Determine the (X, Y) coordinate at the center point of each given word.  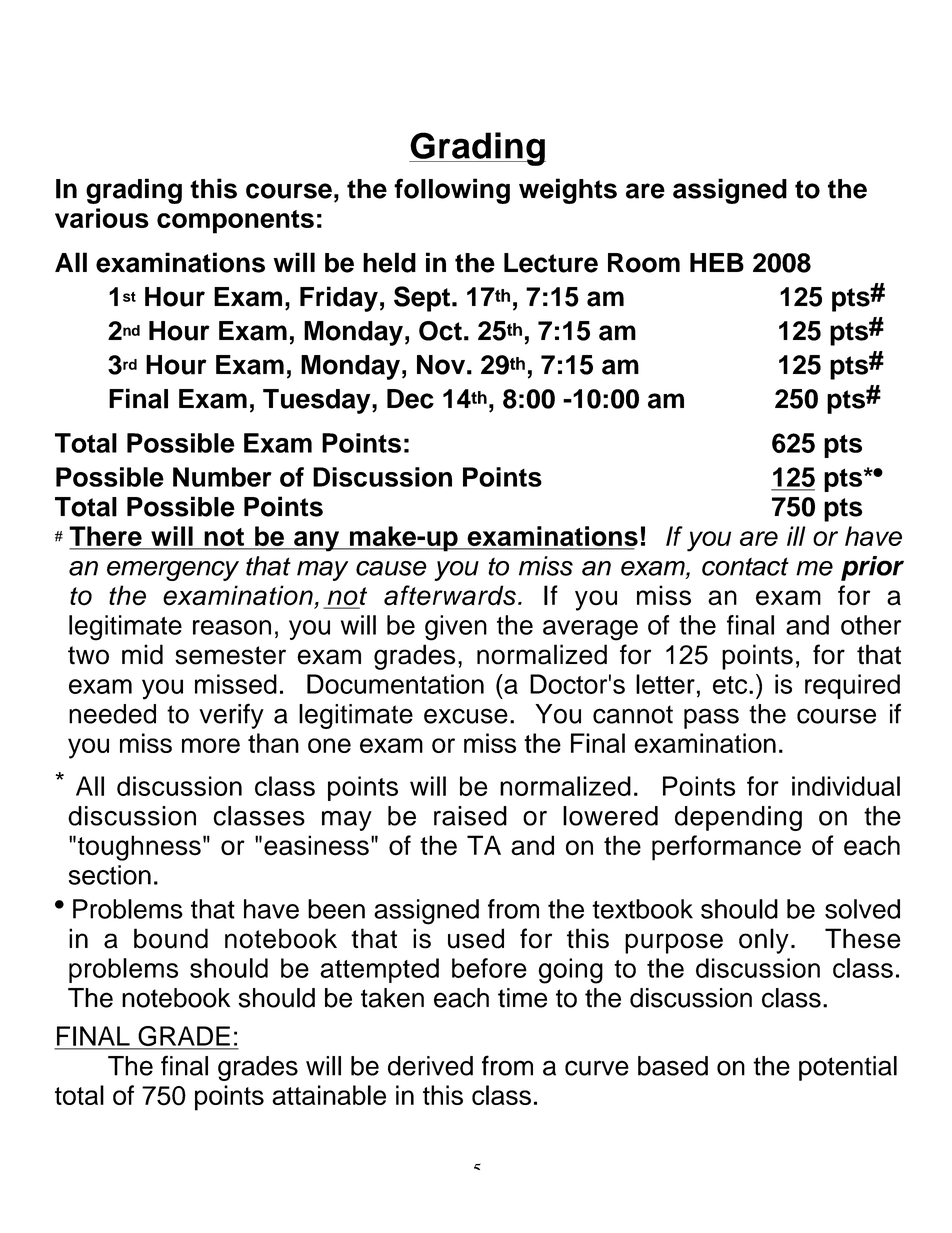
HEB (717, 262)
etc (731, 685)
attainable (329, 1095)
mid (142, 654)
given (456, 628)
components (235, 222)
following (452, 191)
